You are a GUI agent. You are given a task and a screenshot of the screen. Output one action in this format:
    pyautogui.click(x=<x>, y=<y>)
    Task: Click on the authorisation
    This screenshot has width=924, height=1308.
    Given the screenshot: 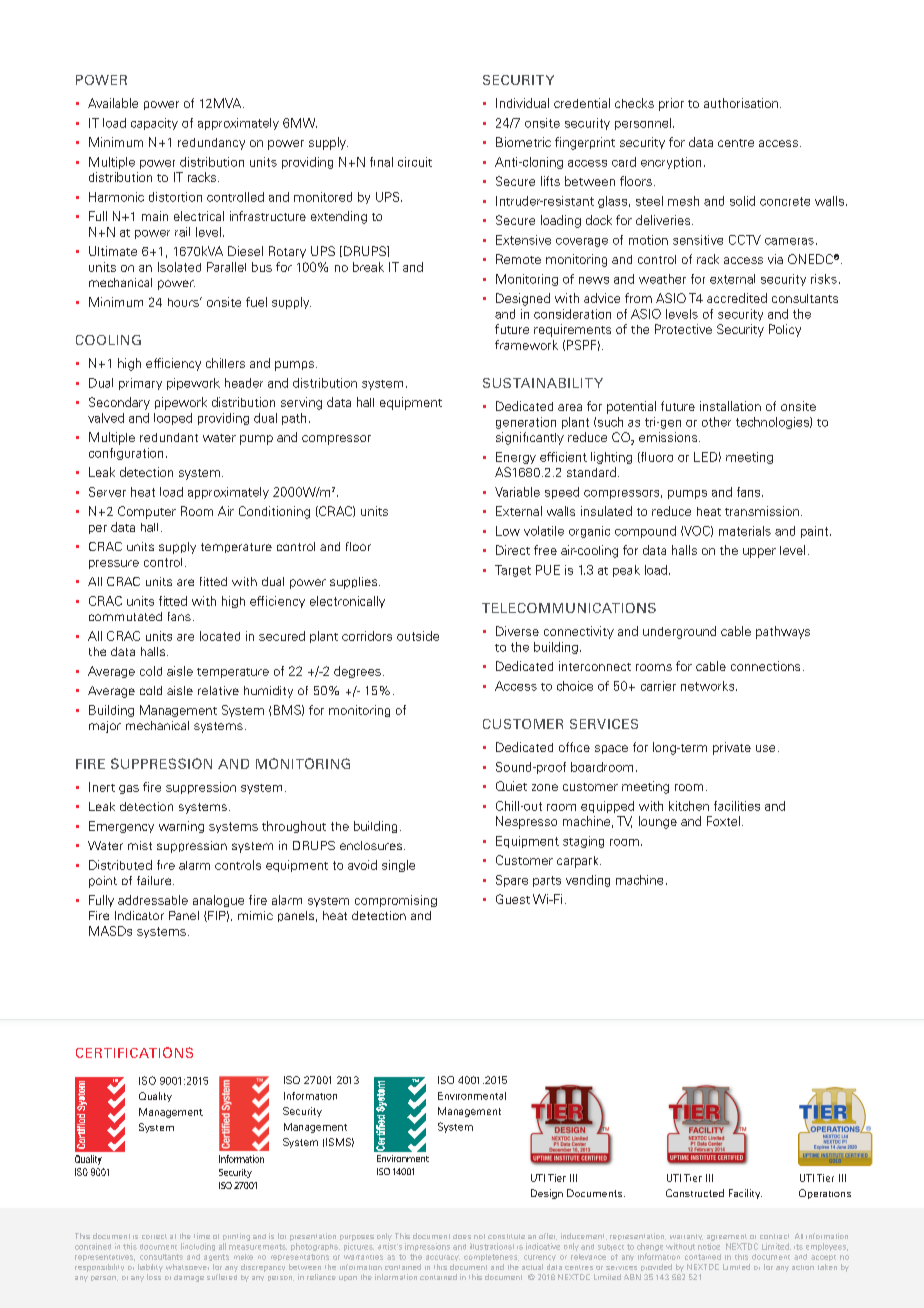 What is the action you would take?
    pyautogui.click(x=741, y=103)
